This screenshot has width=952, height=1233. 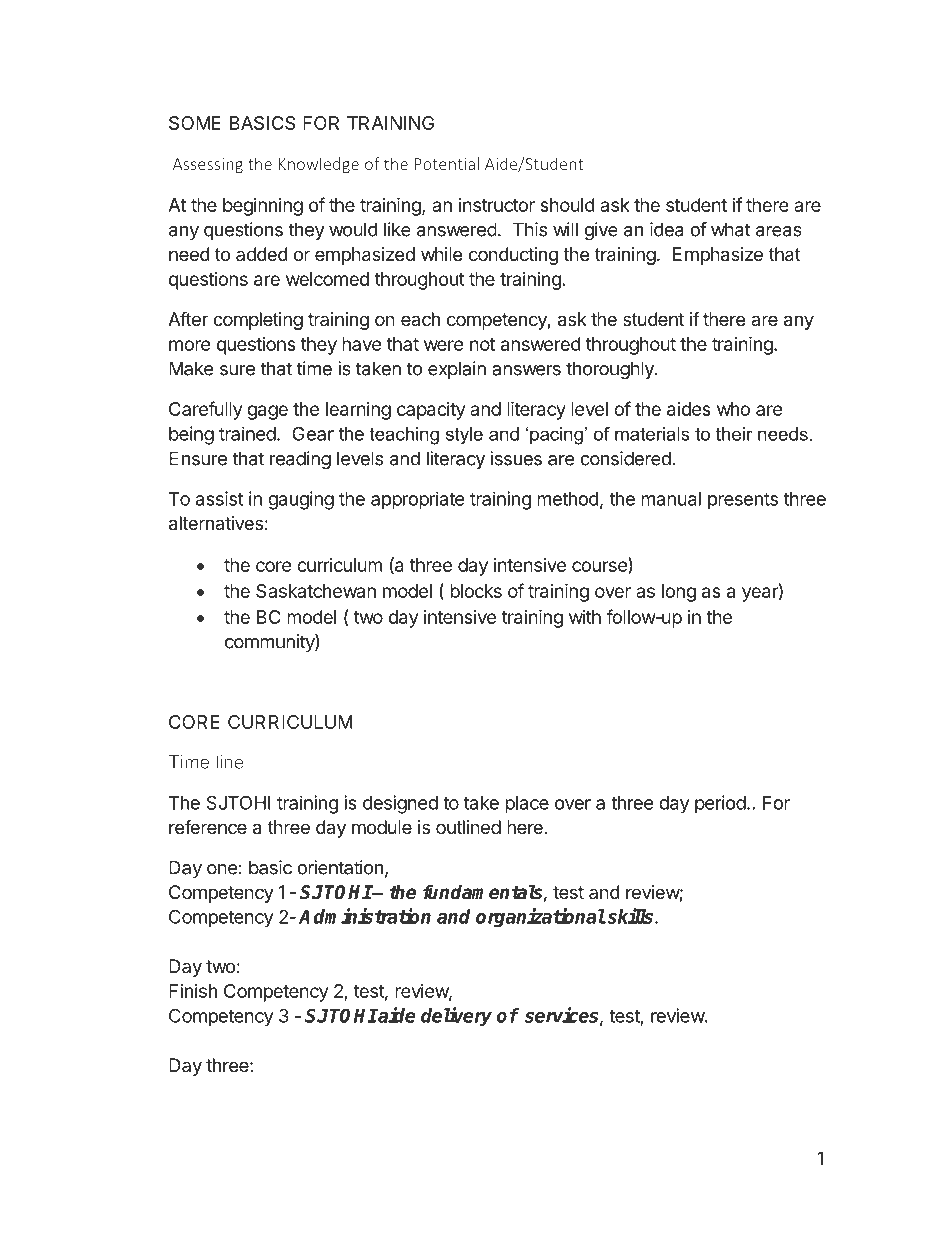 What do you see at coordinates (208, 827) in the screenshot?
I see `reference` at bounding box center [208, 827].
